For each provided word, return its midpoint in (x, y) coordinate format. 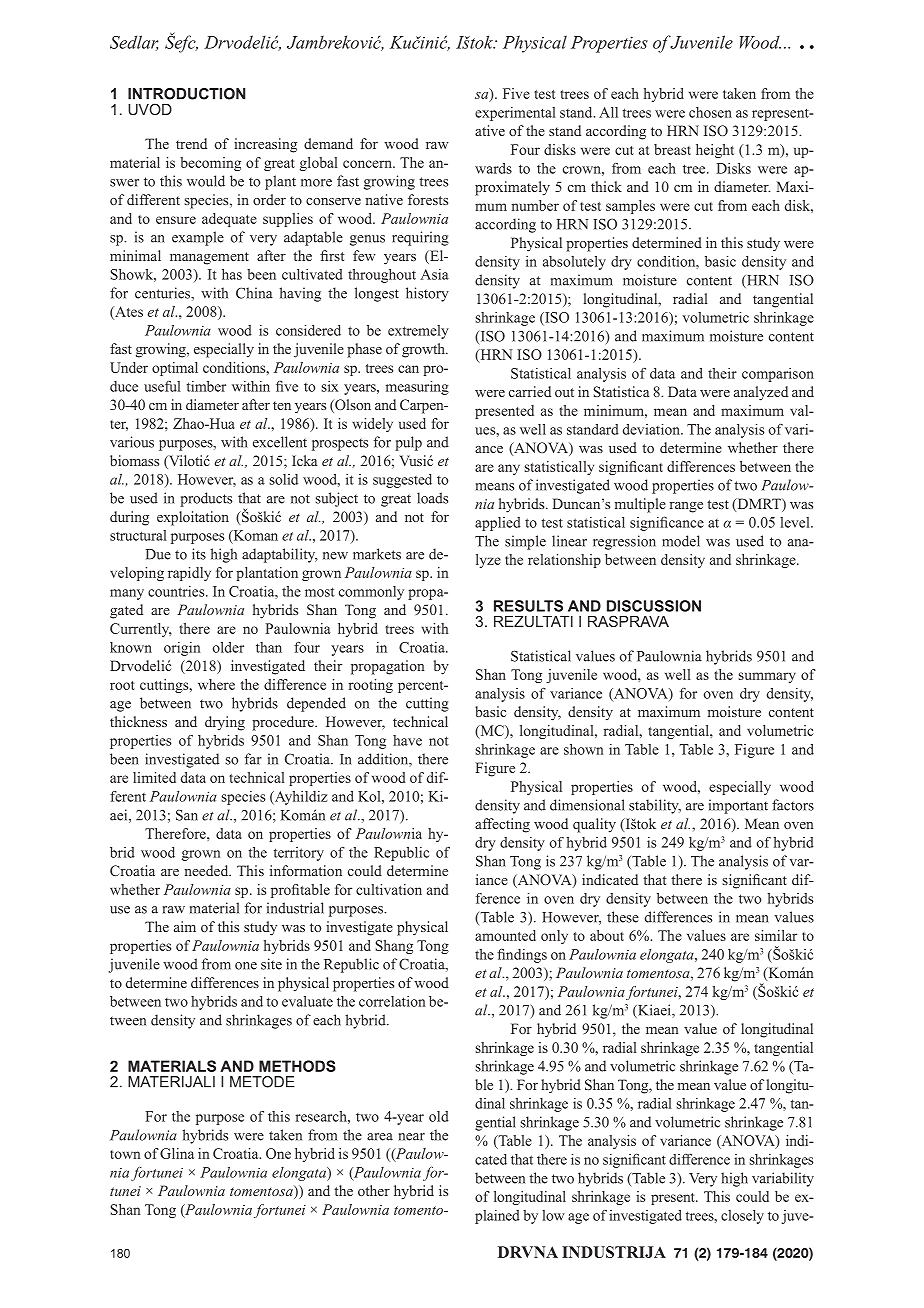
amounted (505, 935)
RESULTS (528, 606)
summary (767, 677)
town (125, 1154)
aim (185, 926)
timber (206, 386)
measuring (417, 388)
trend (191, 143)
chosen (710, 112)
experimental (515, 114)
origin (182, 649)
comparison (778, 375)
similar (776, 935)
